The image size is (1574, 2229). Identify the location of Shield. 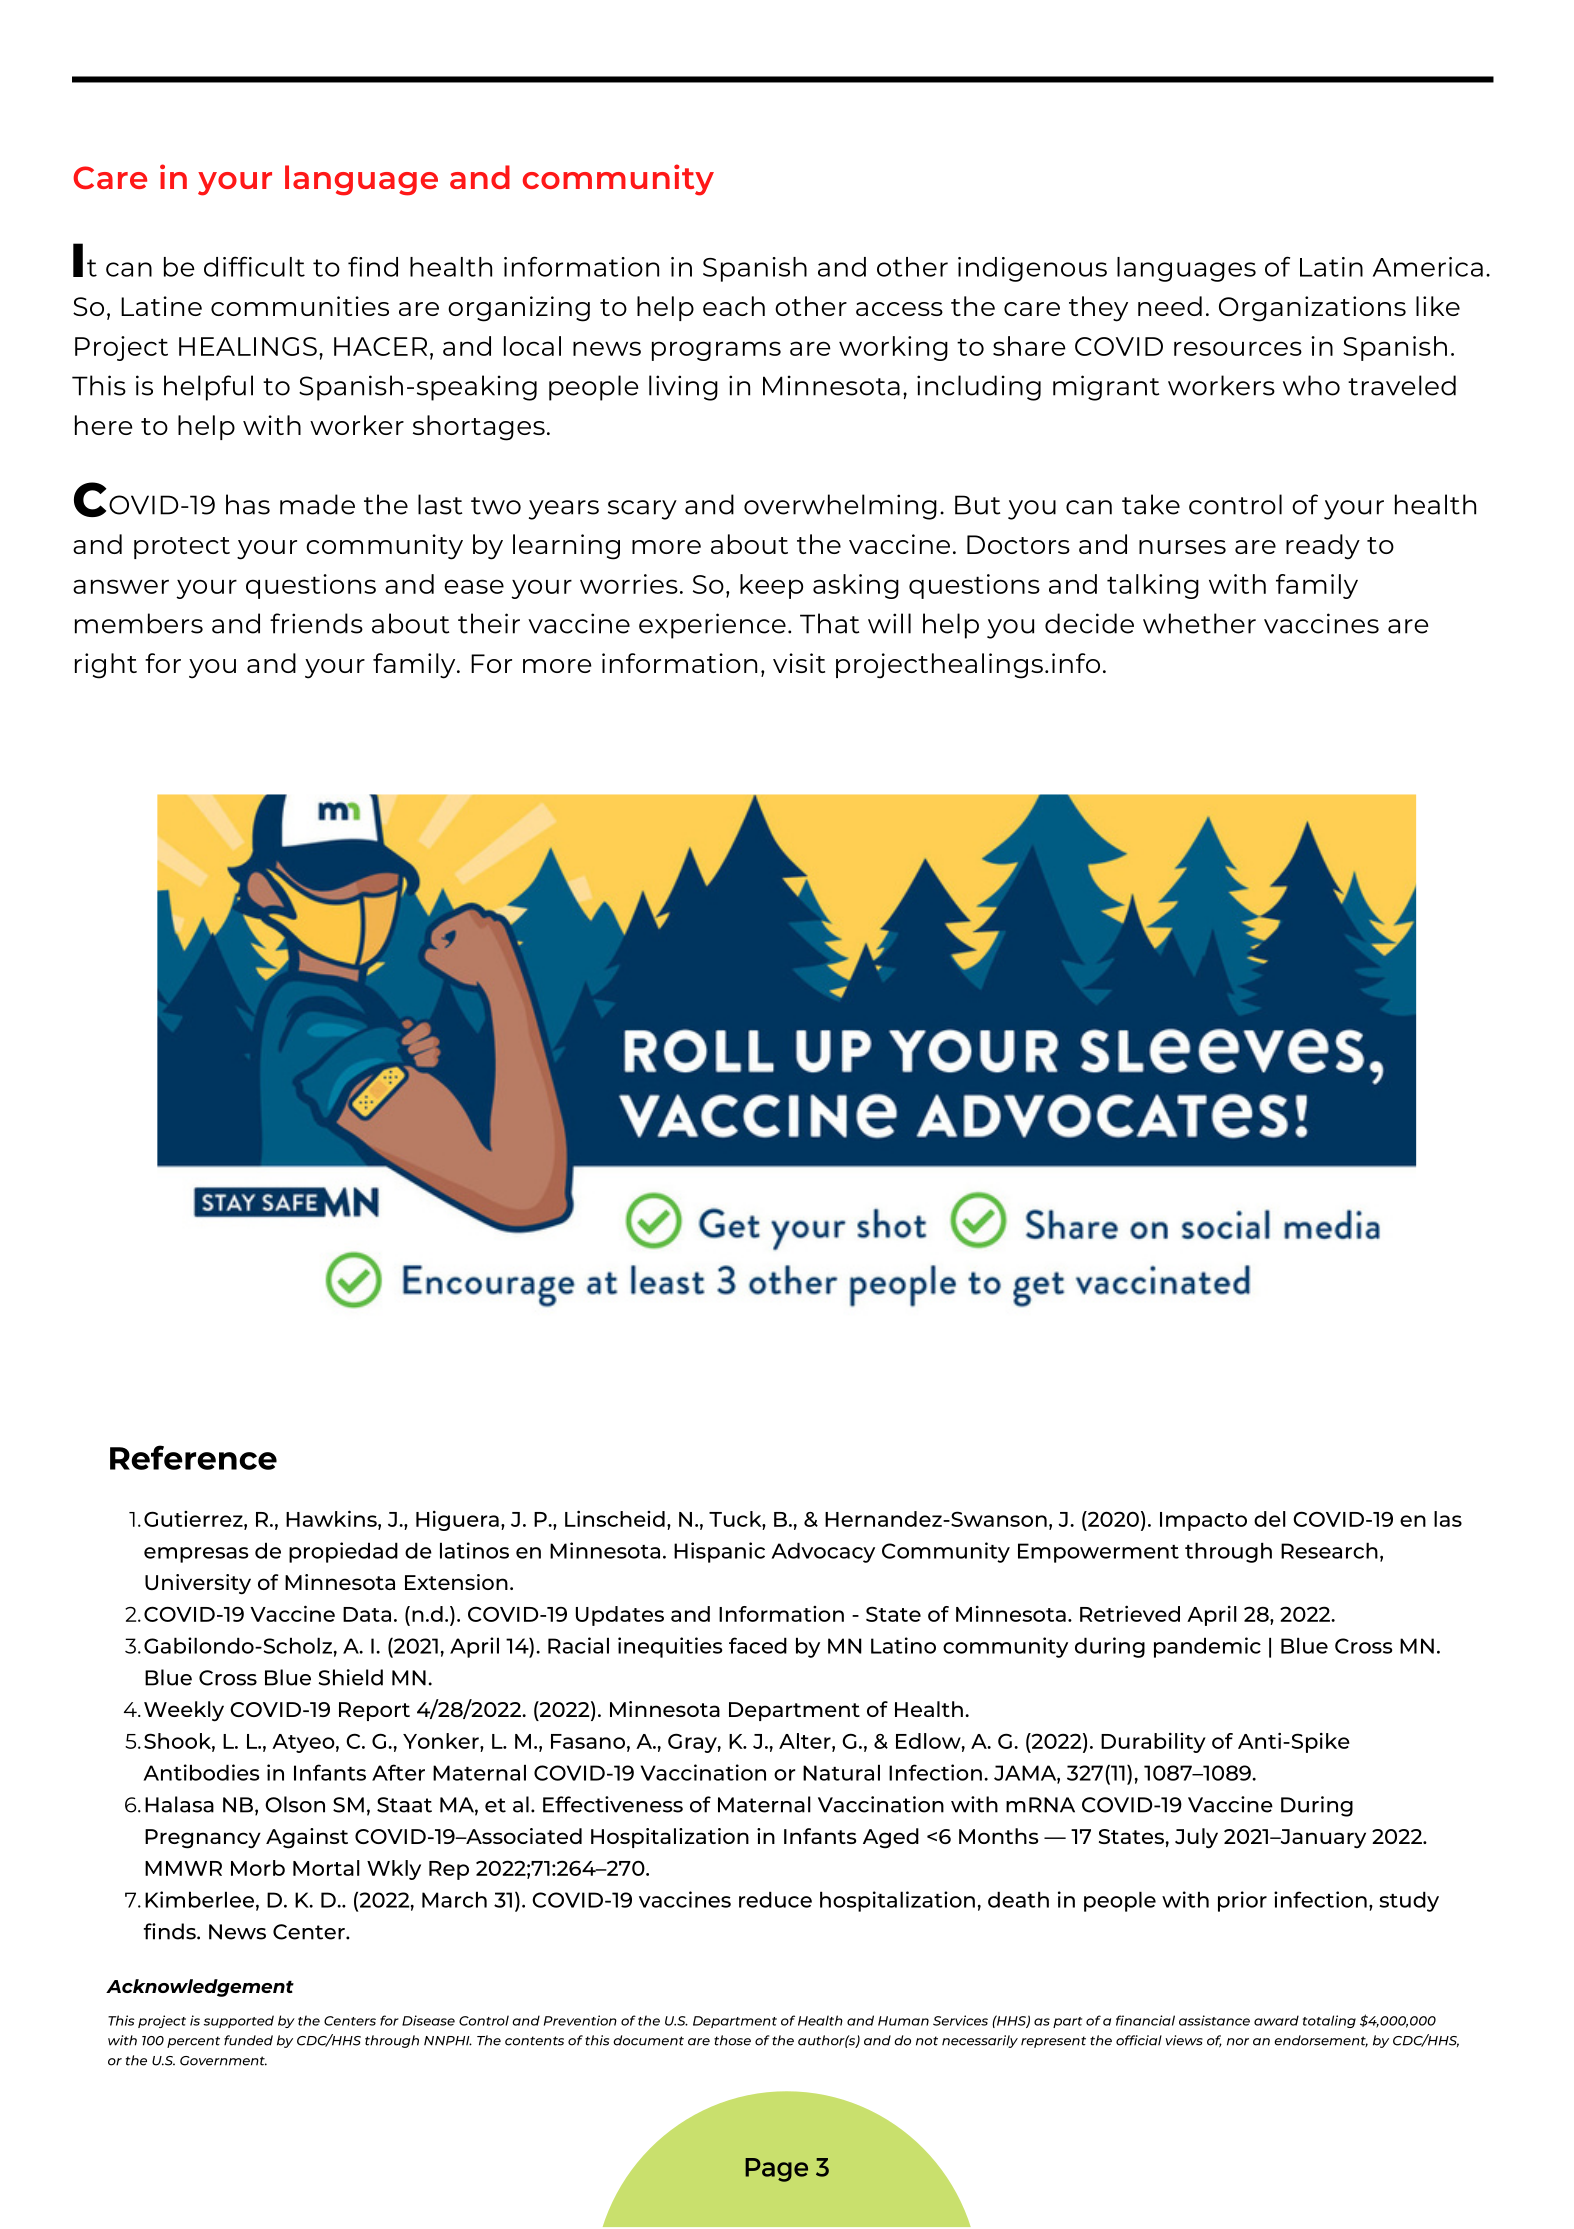
(350, 1677).
